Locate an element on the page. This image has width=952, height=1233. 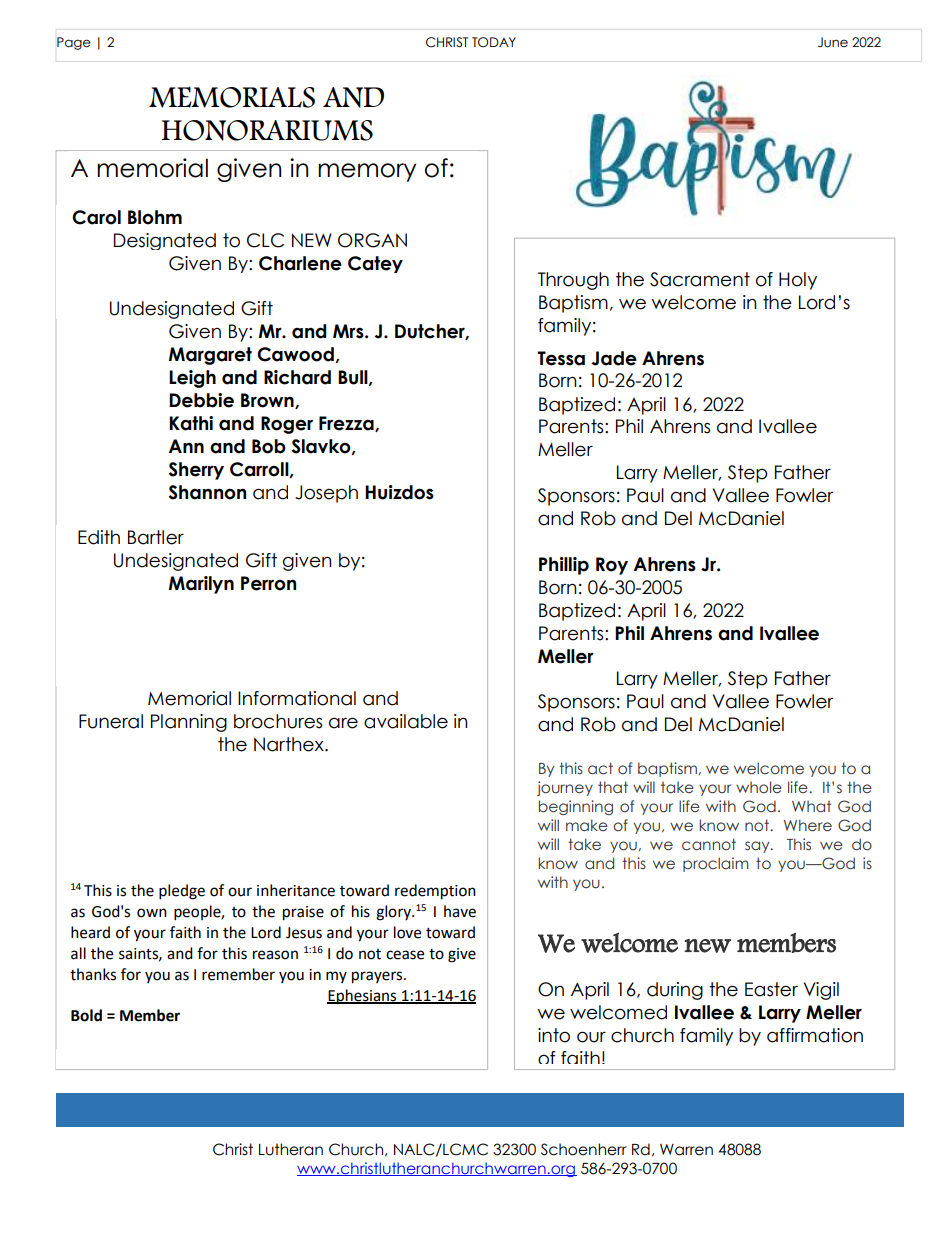
Bold is located at coordinates (86, 1015).
